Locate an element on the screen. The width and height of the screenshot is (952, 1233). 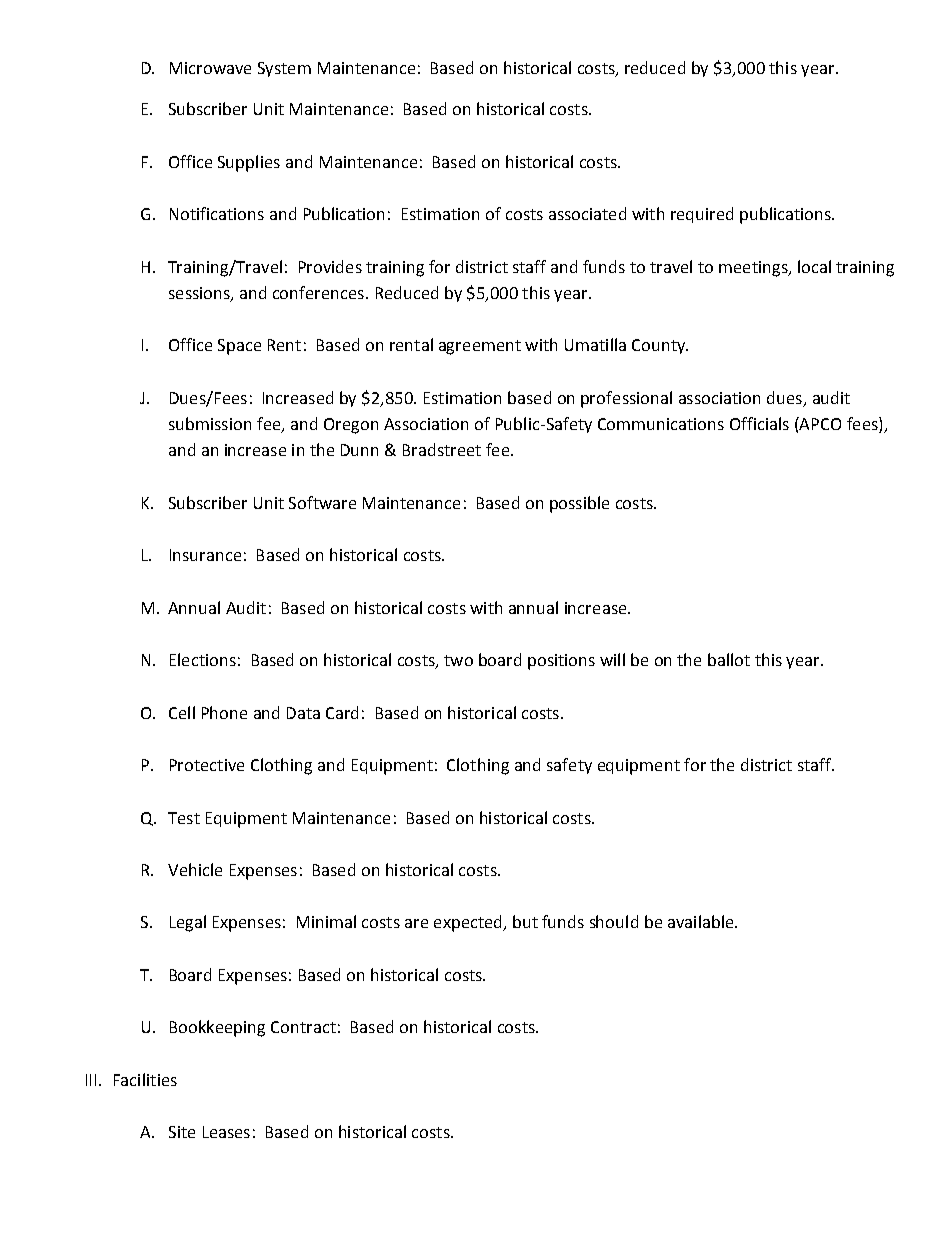
Microwave is located at coordinates (210, 68).
